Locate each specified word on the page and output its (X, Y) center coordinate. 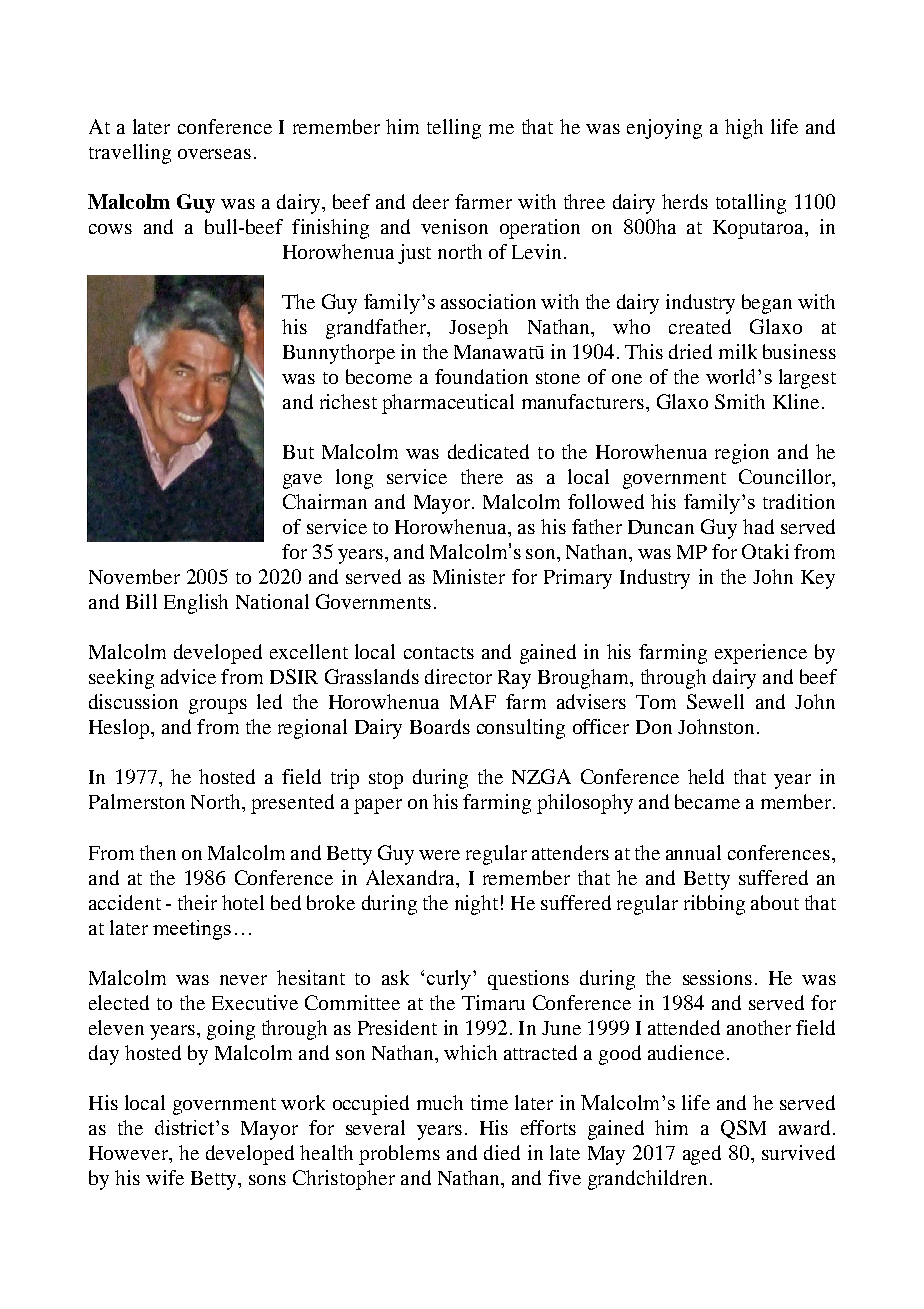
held (706, 776)
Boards (440, 726)
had (758, 526)
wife (165, 1177)
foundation (481, 376)
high (744, 129)
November (134, 576)
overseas (214, 154)
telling (454, 129)
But (298, 452)
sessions (717, 977)
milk (738, 351)
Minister (469, 576)
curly (449, 980)
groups (218, 706)
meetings (192, 930)
